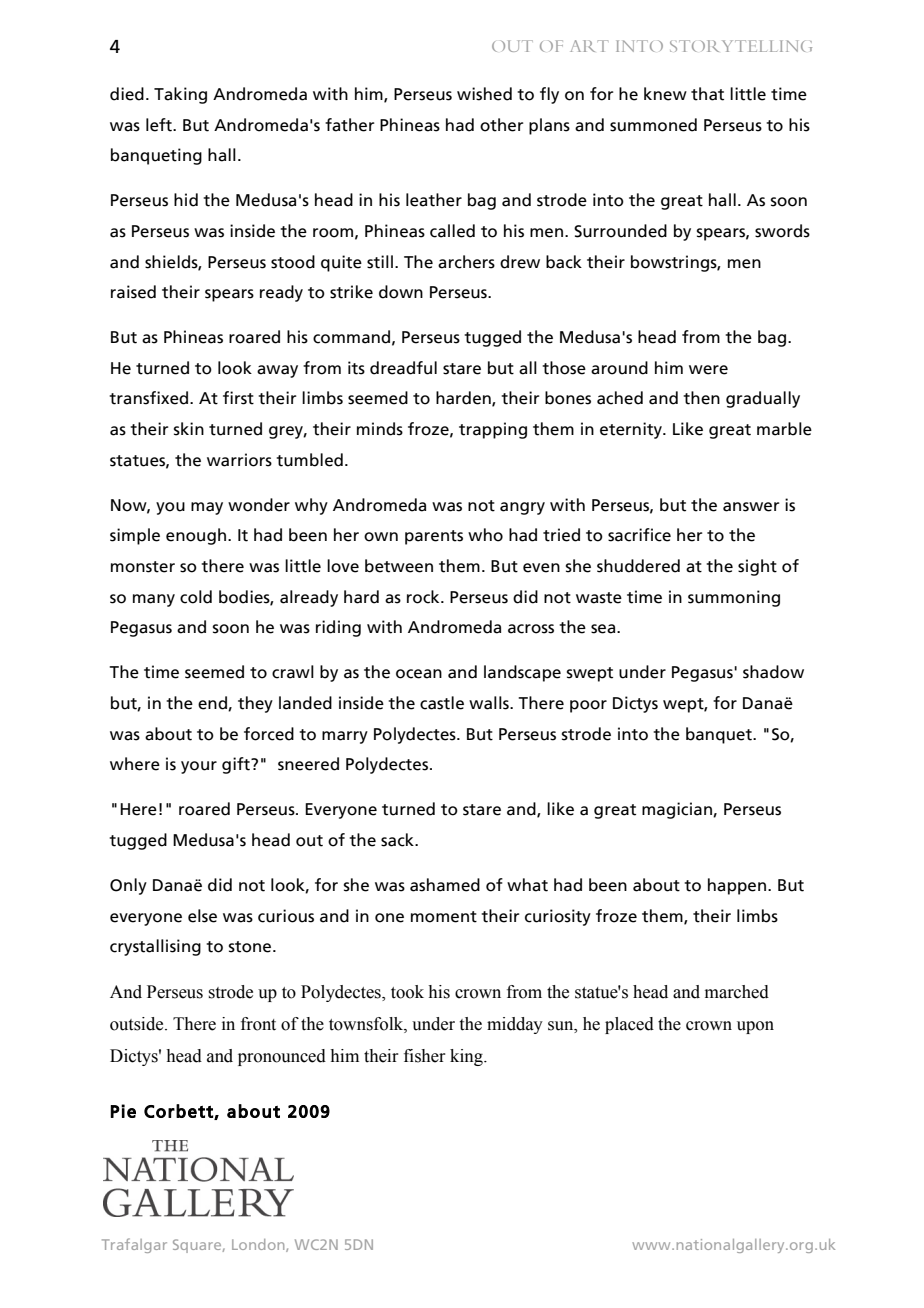  Describe the element at coordinates (403, 368) in the image. I see `dreadful` at that location.
